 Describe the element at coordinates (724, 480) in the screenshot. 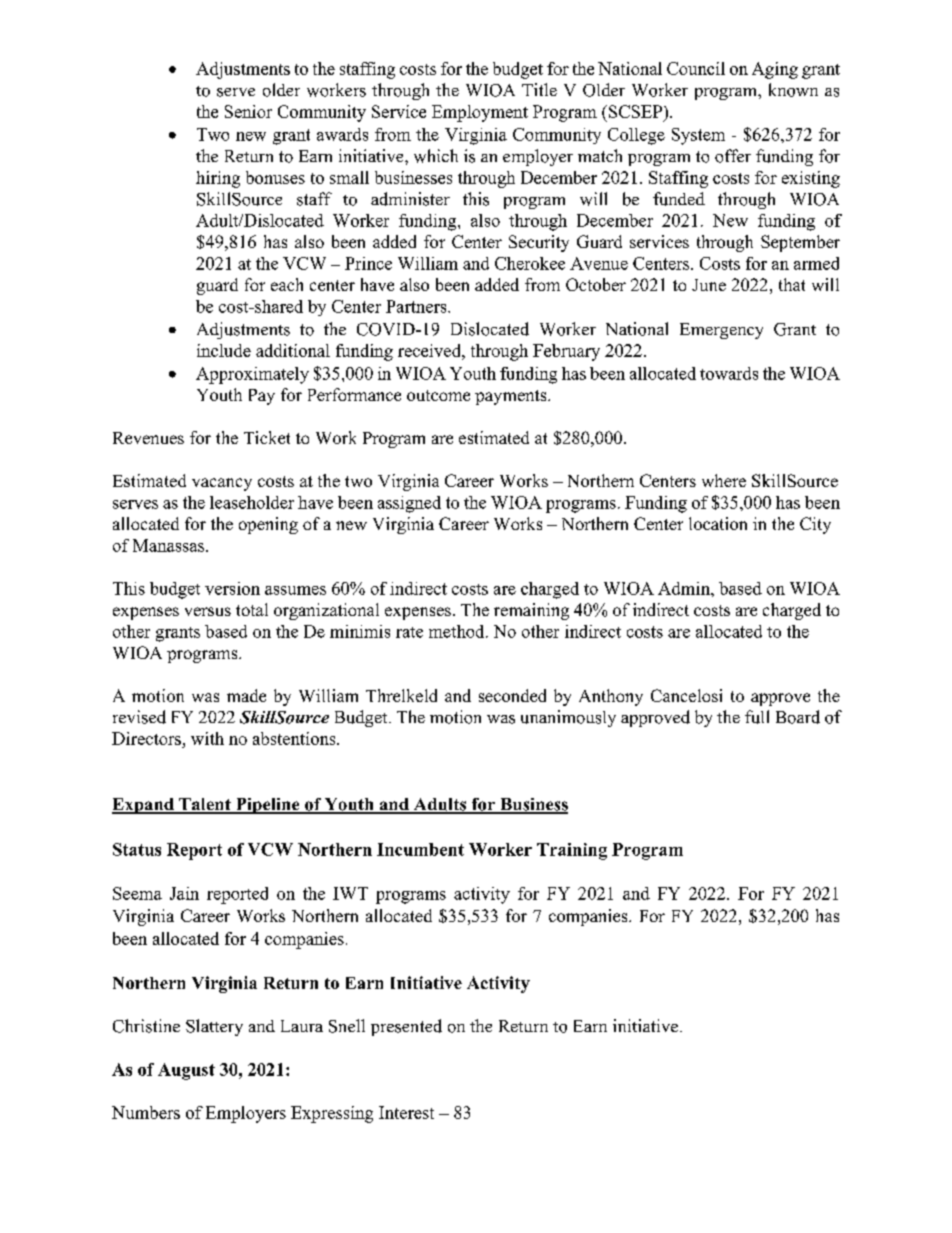

I see `where` at that location.
